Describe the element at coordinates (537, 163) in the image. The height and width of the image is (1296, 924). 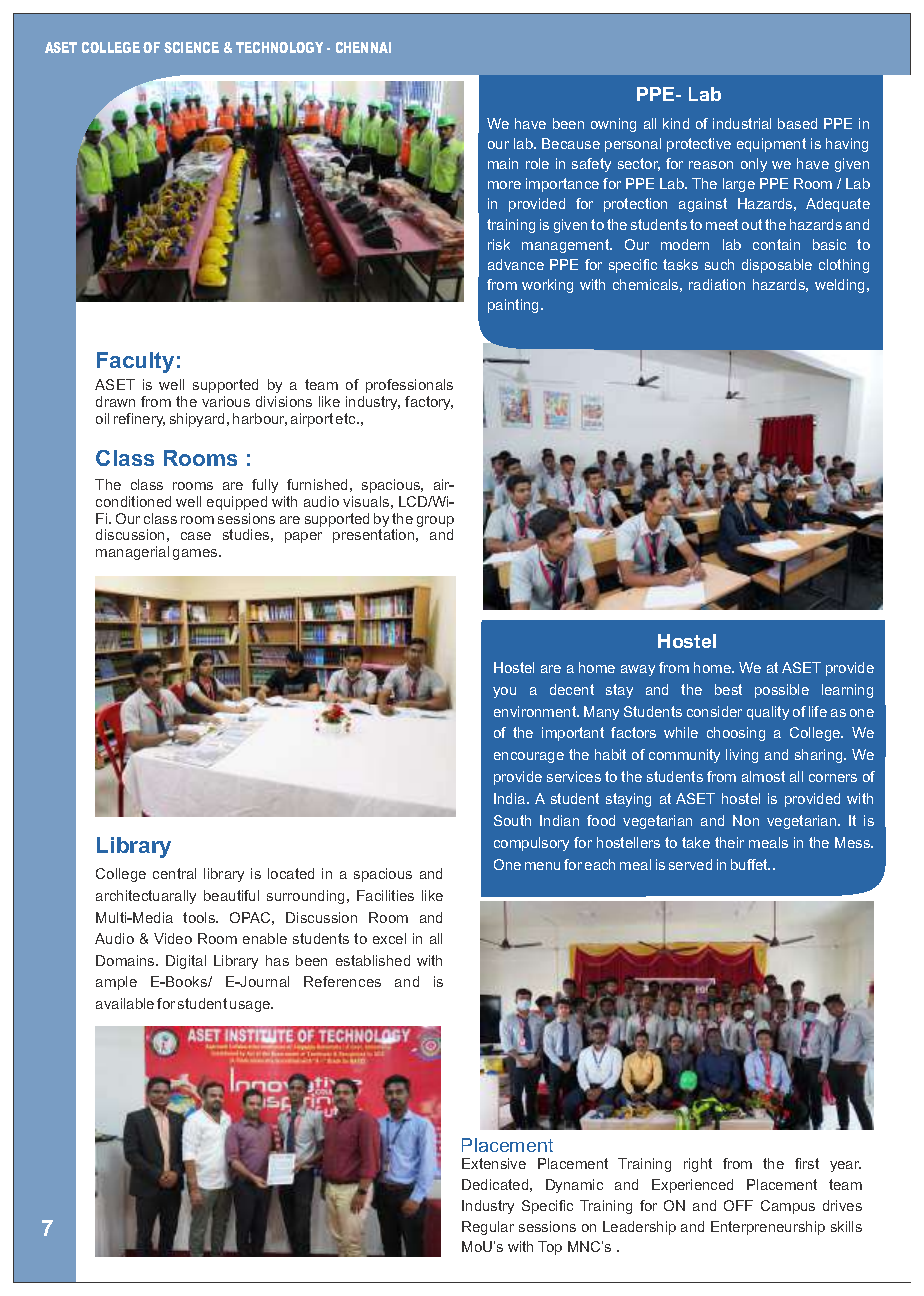
I see `role` at that location.
